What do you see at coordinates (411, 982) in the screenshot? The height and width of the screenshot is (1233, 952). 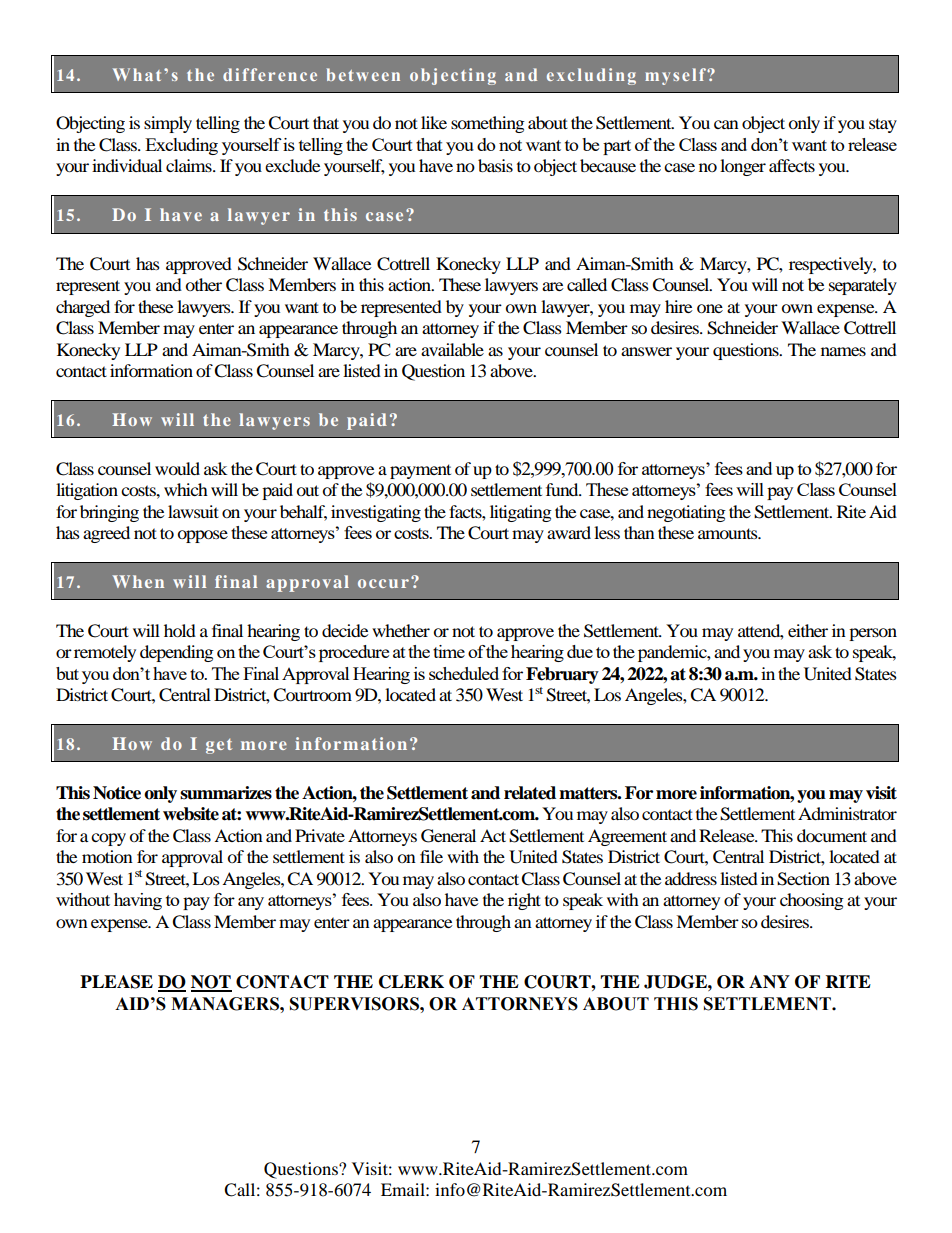 I see `CLERK` at bounding box center [411, 982].
